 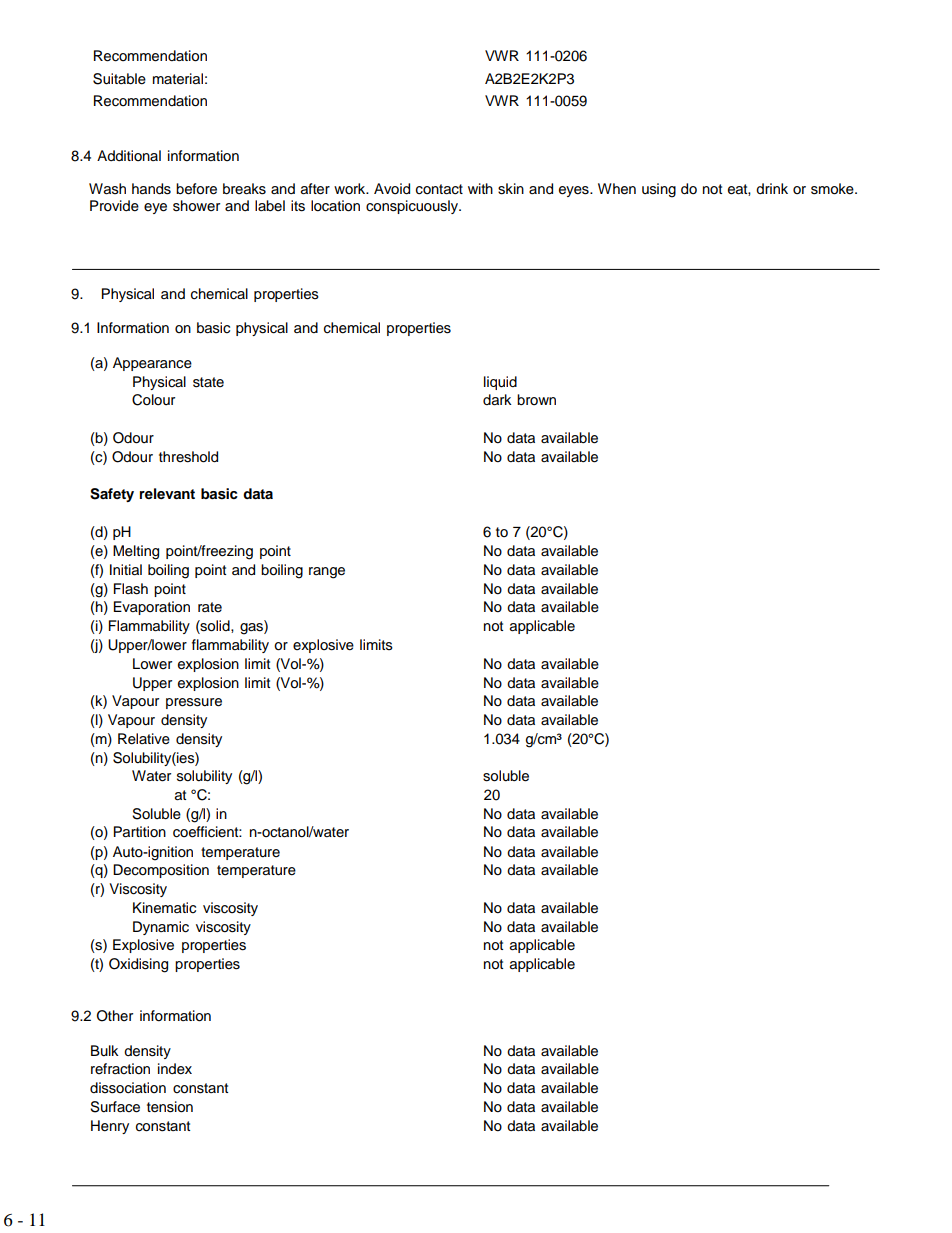 I want to click on with, so click(x=480, y=188).
